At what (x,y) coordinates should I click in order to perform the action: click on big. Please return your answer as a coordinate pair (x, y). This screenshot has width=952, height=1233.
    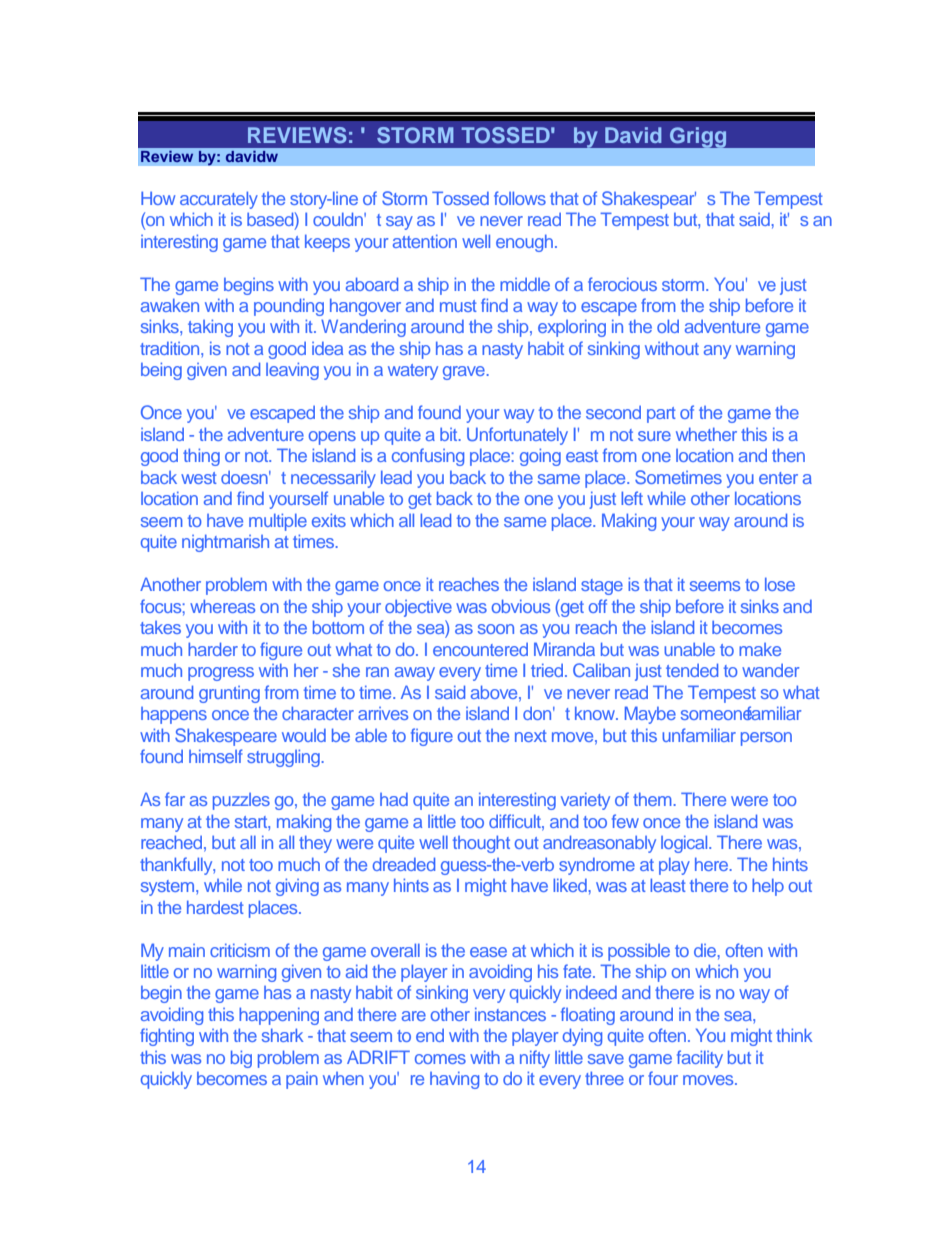
    Looking at the image, I should click on (241, 1059).
